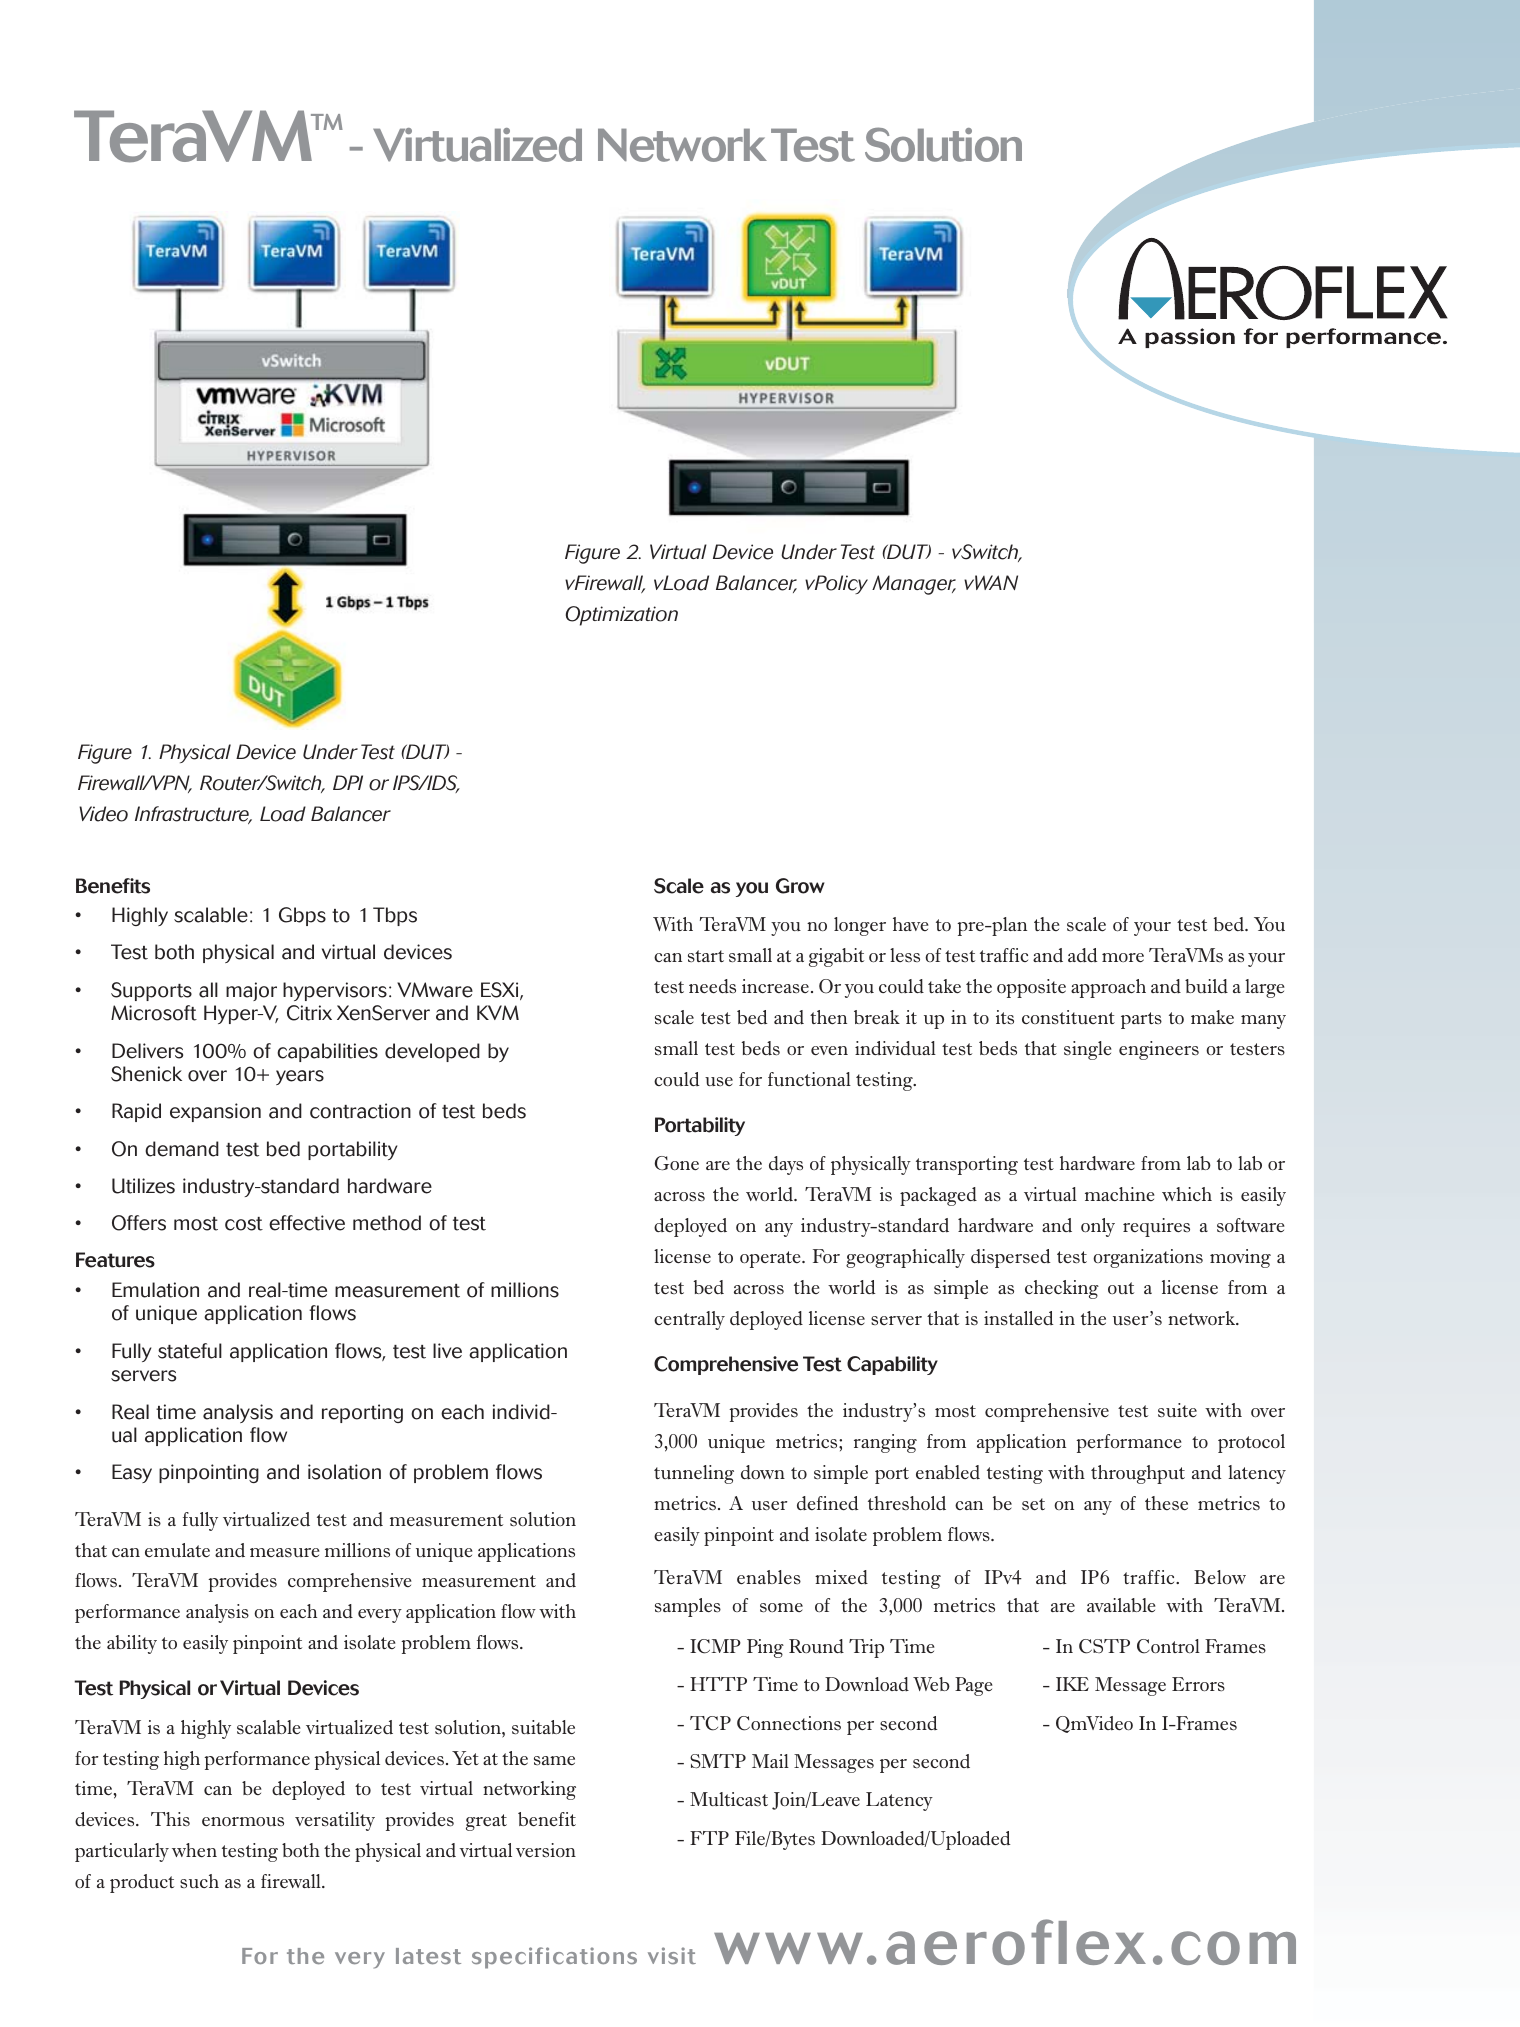  I want to click on cost, so click(244, 1224).
